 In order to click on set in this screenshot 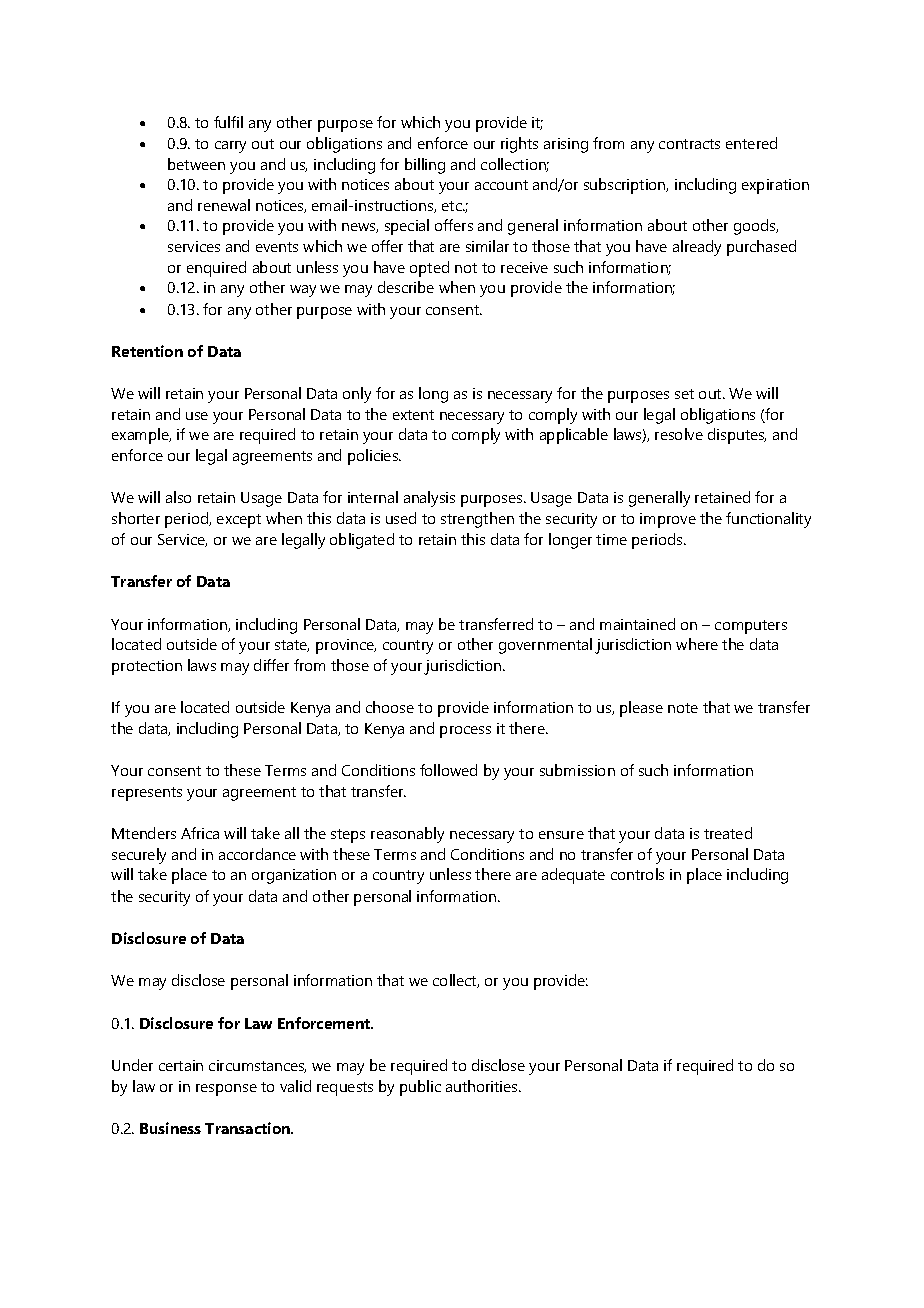, I will do `click(684, 394)`.
